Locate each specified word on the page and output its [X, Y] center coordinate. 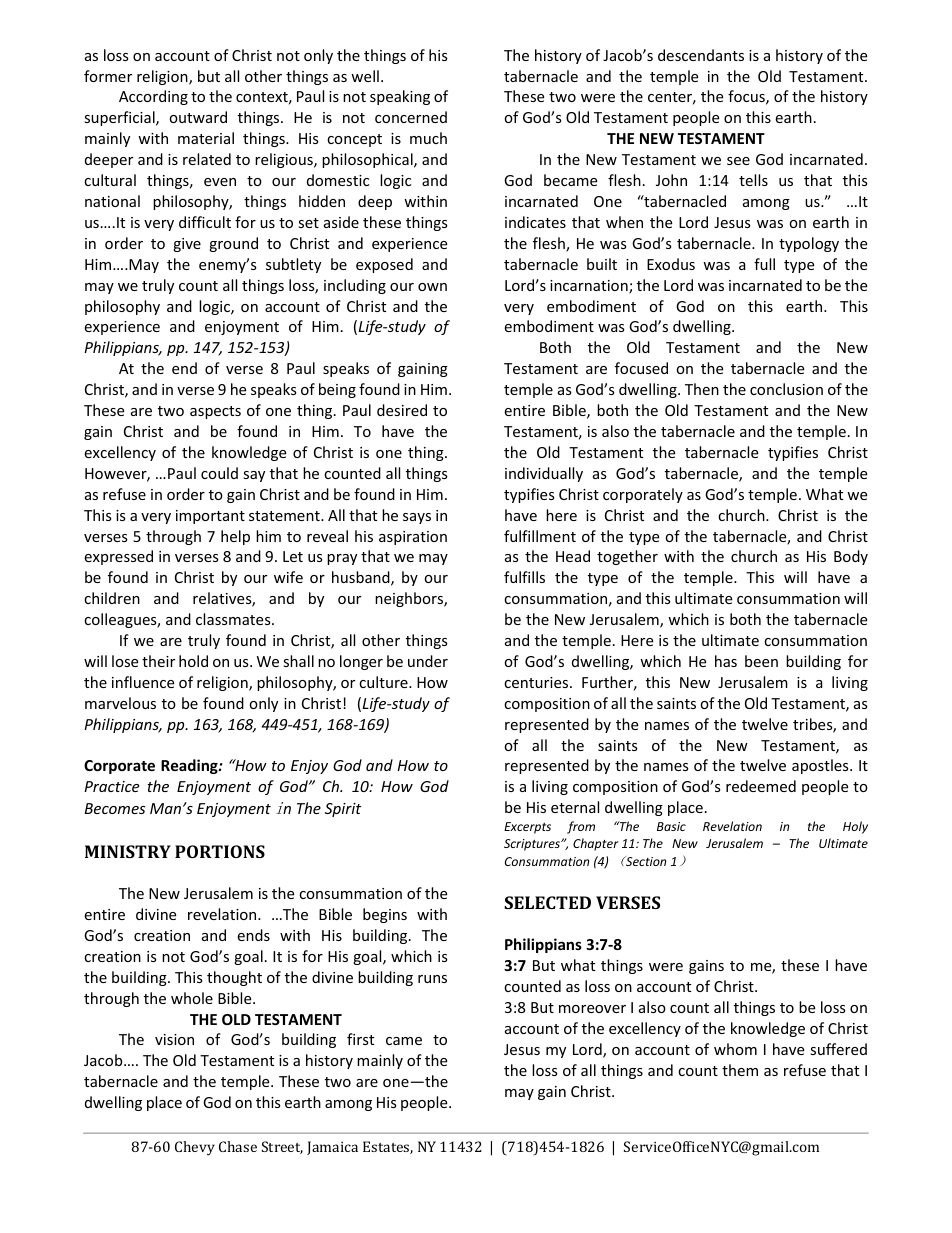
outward [198, 117]
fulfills [524, 577]
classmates [234, 619]
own [432, 287]
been [761, 661]
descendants [701, 55]
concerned [411, 117]
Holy [855, 827]
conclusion [786, 389]
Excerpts [527, 828]
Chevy [195, 1148]
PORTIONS [220, 851]
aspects [215, 412]
